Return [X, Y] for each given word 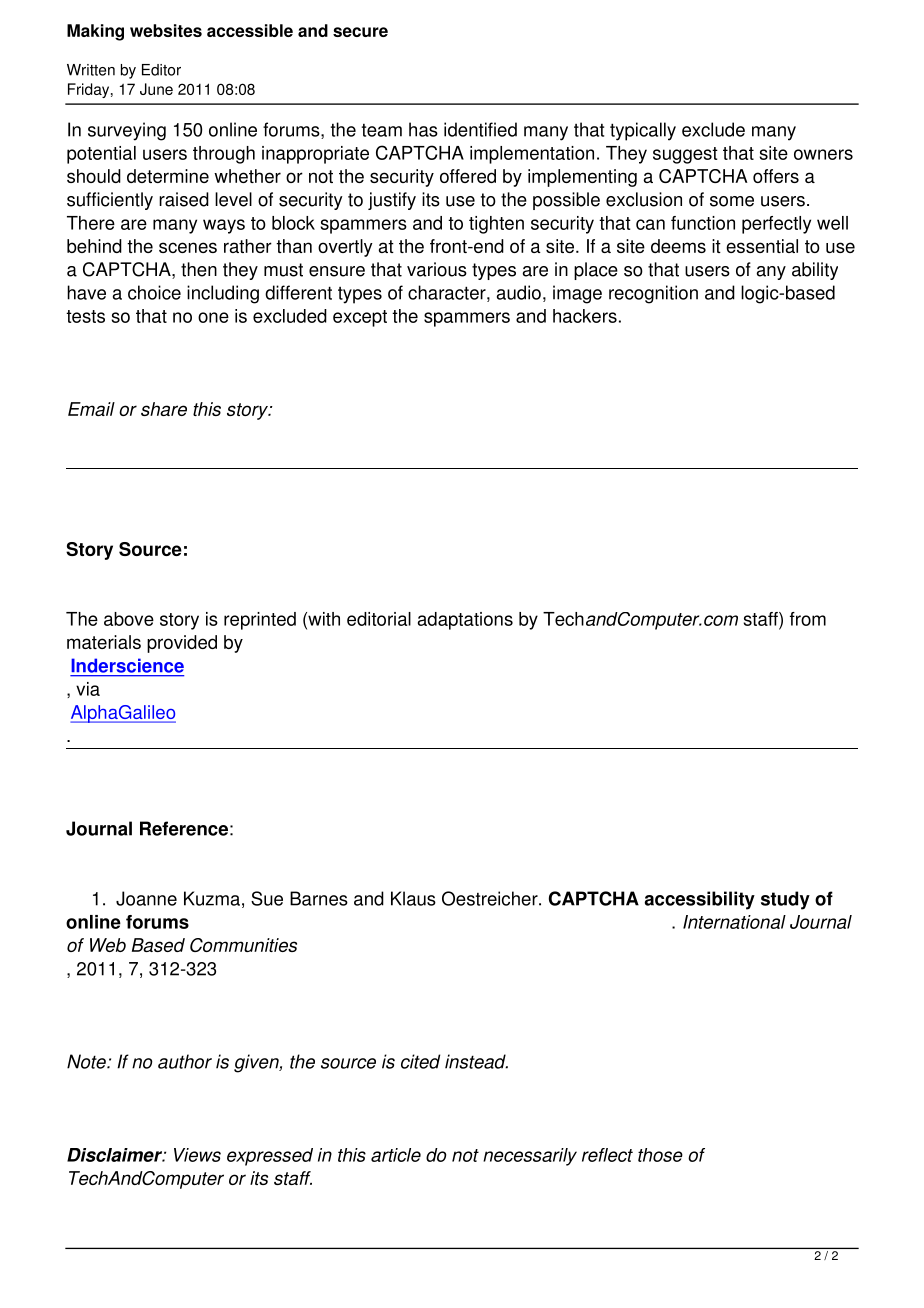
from [808, 619]
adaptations [465, 621]
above [129, 619]
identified [480, 129]
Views [197, 1155]
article [396, 1155]
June [156, 89]
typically [643, 131]
